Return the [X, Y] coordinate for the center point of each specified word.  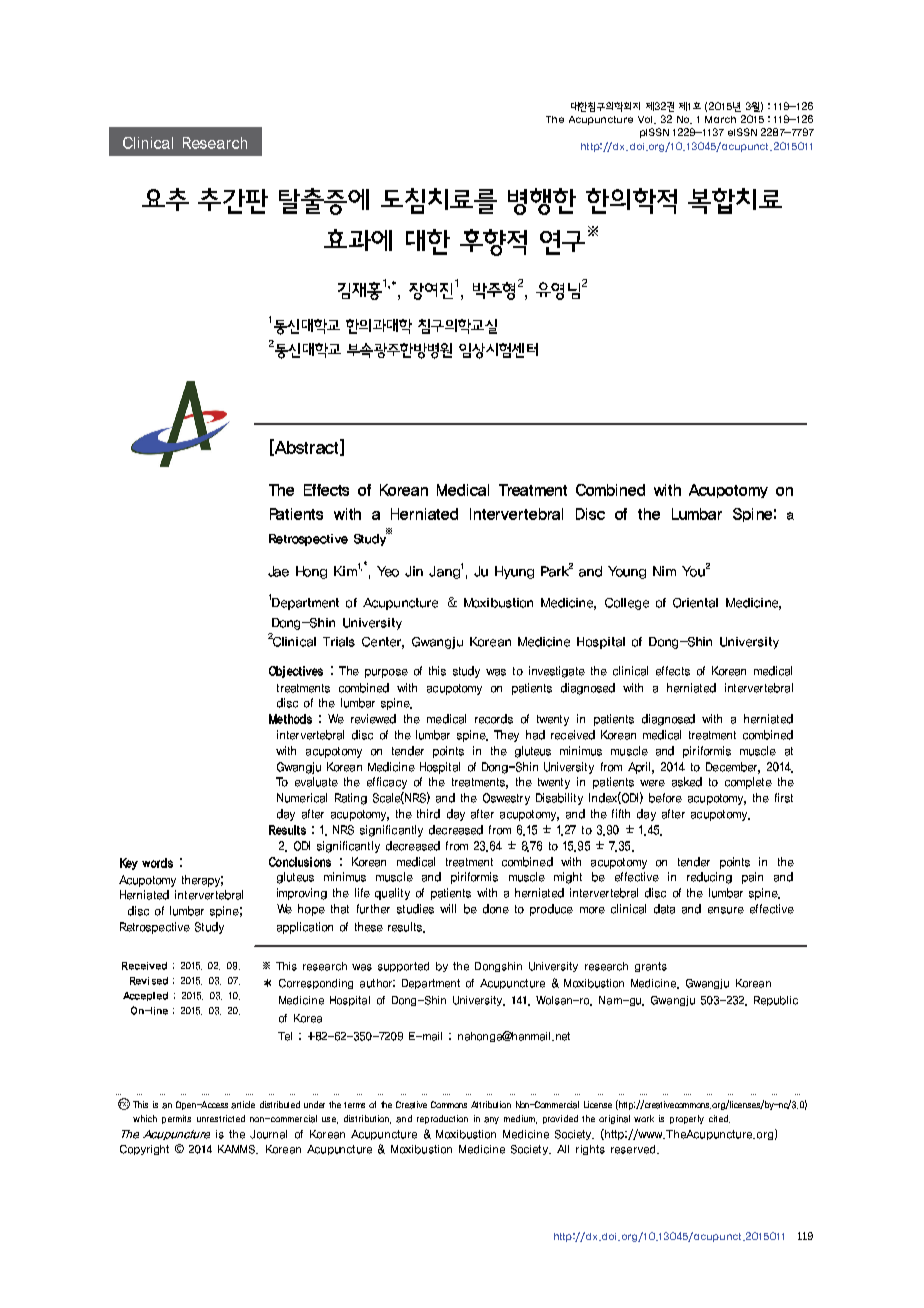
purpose [386, 673]
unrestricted [221, 1118]
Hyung [514, 572]
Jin [414, 571]
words [157, 863]
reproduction [442, 1119]
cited [719, 1119]
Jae [278, 571]
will [448, 908]
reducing [709, 878]
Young [627, 572]
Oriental [695, 603]
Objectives [296, 672]
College [627, 604]
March [720, 119]
